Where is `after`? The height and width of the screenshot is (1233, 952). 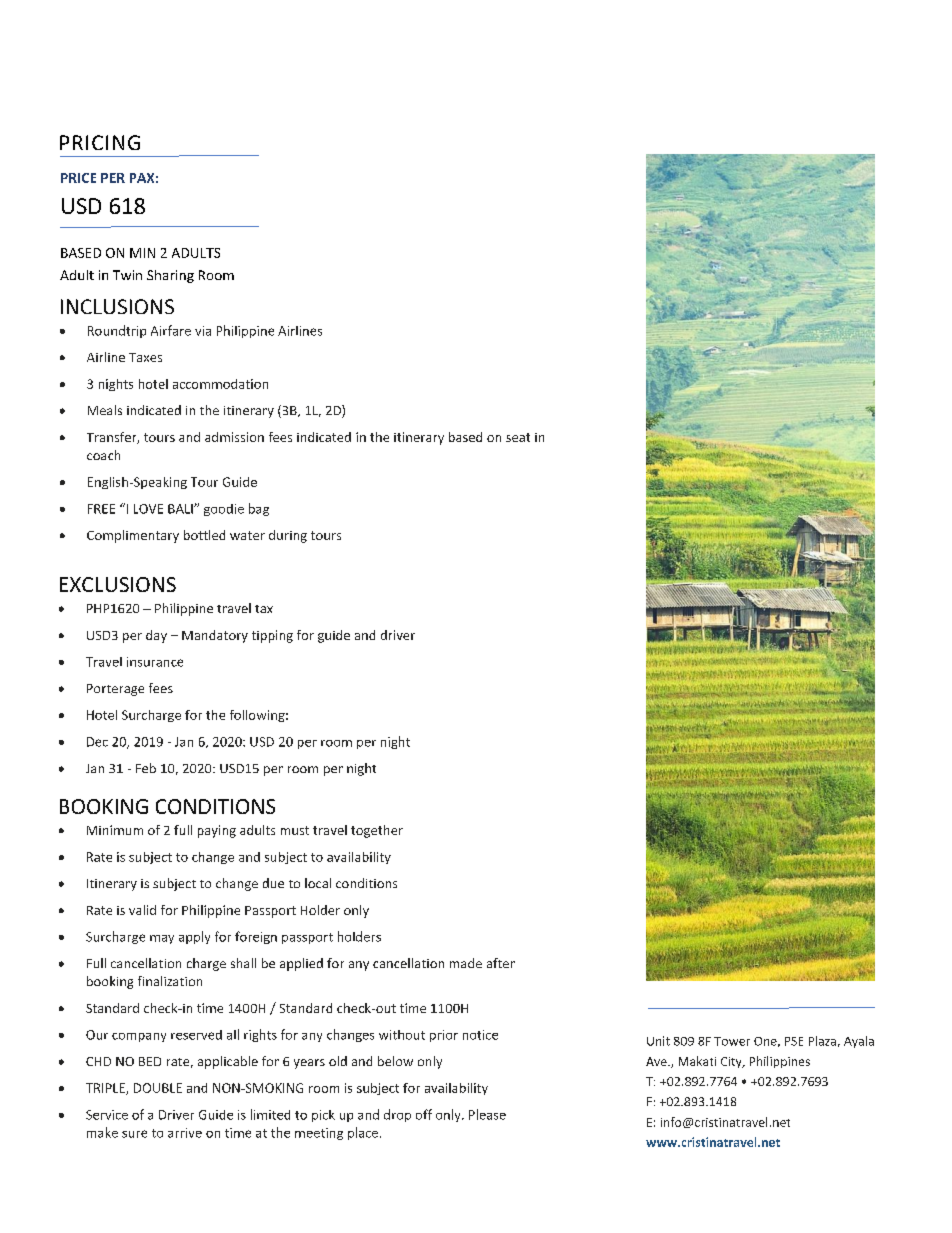 after is located at coordinates (501, 963).
